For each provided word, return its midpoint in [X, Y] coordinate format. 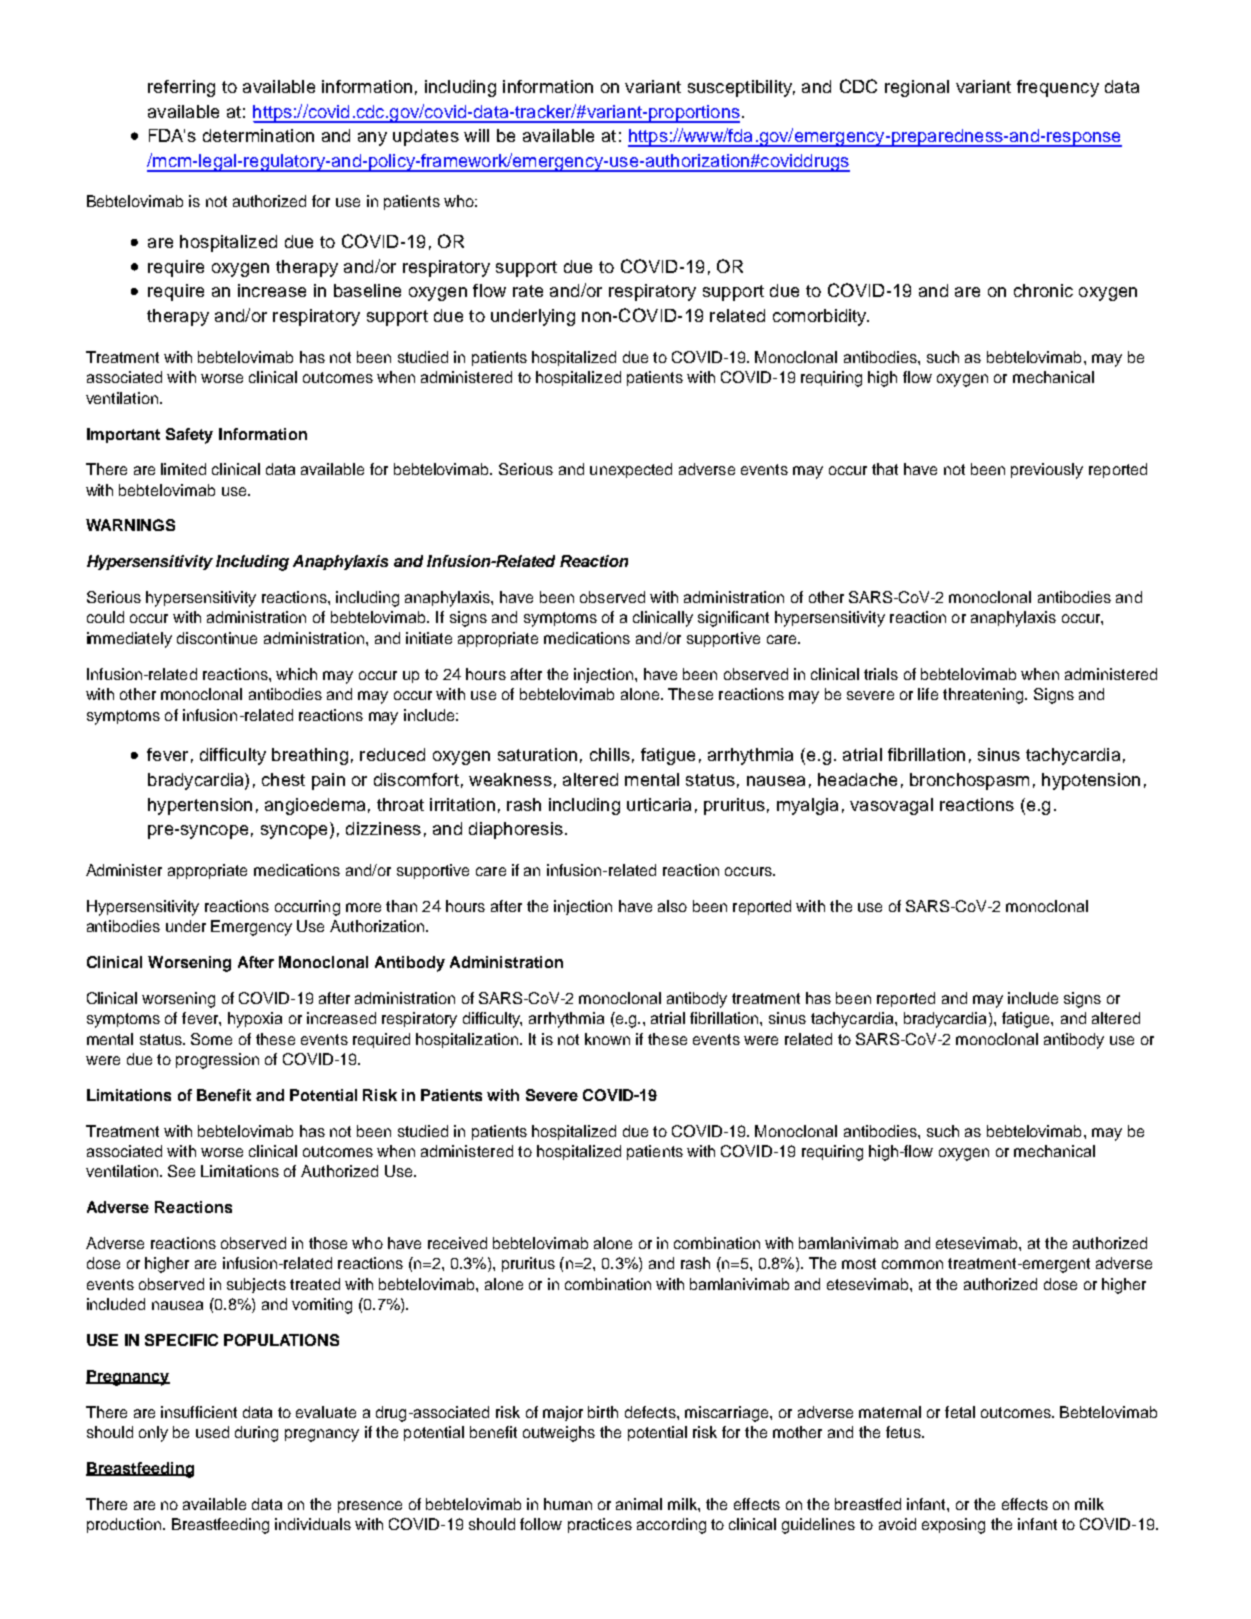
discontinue [217, 638]
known [607, 1039]
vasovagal [891, 806]
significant [733, 619]
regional [917, 88]
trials [881, 674]
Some [211, 1039]
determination [258, 135]
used [212, 1432]
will [476, 135]
